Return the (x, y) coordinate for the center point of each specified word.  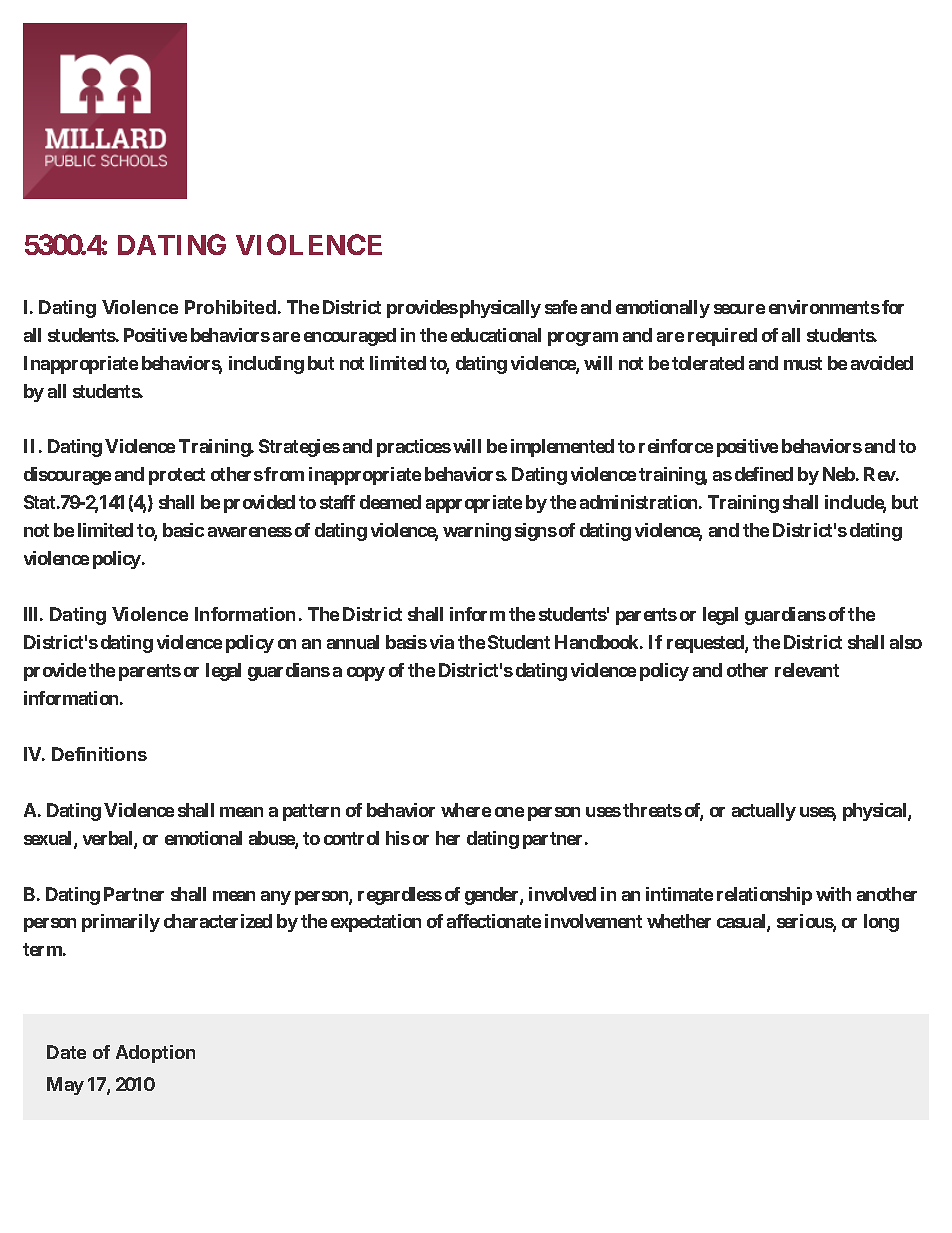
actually (764, 812)
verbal (109, 839)
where (466, 810)
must (803, 363)
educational (496, 335)
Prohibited (230, 307)
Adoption (155, 1054)
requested (706, 644)
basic (183, 530)
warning (477, 532)
